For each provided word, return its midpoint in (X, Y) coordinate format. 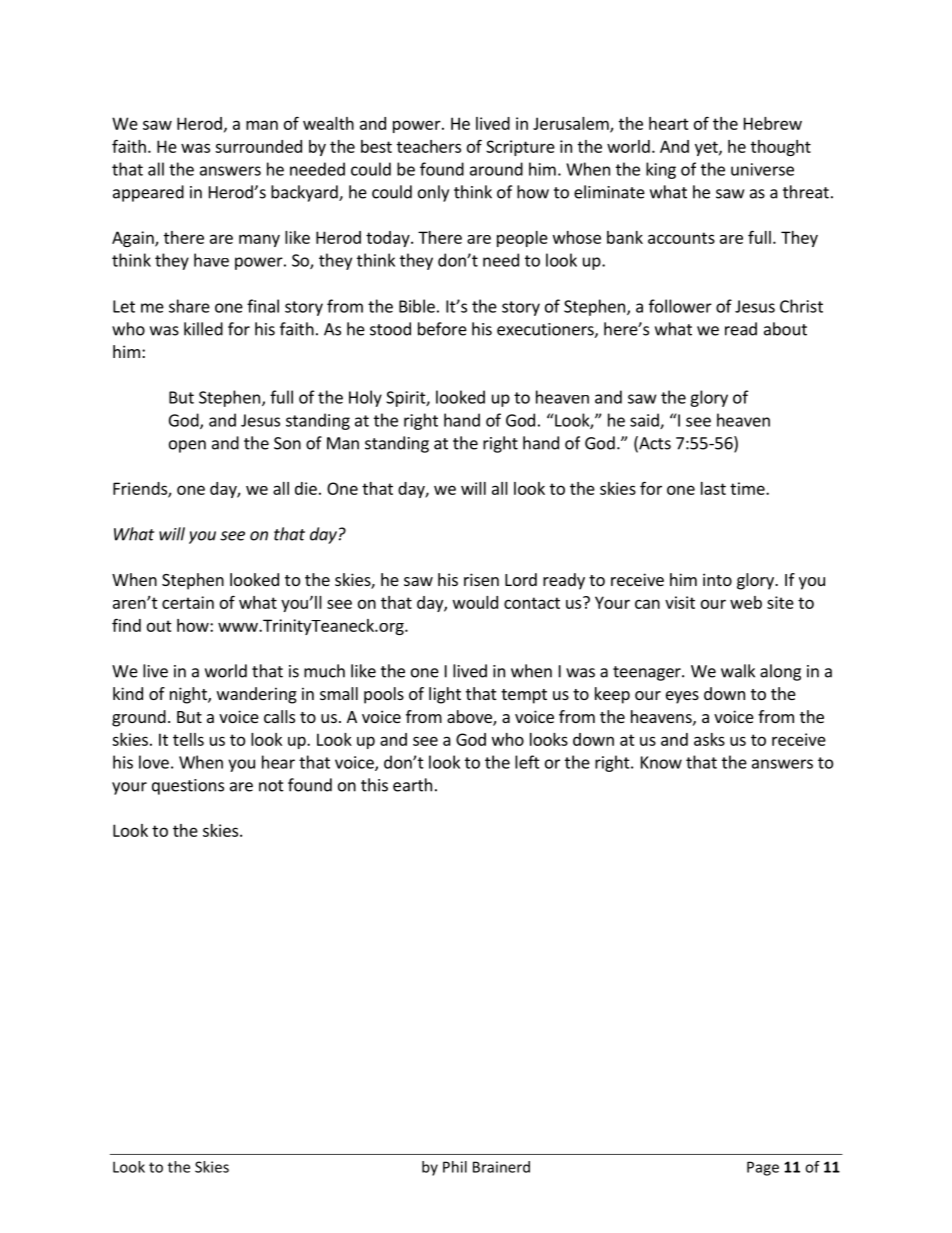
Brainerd (501, 1167)
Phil (455, 1167)
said (645, 421)
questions (188, 787)
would (475, 602)
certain (188, 602)
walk (738, 671)
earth (412, 785)
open (187, 446)
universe (762, 169)
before (442, 329)
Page (763, 1168)
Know (661, 762)
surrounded (258, 146)
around (496, 169)
